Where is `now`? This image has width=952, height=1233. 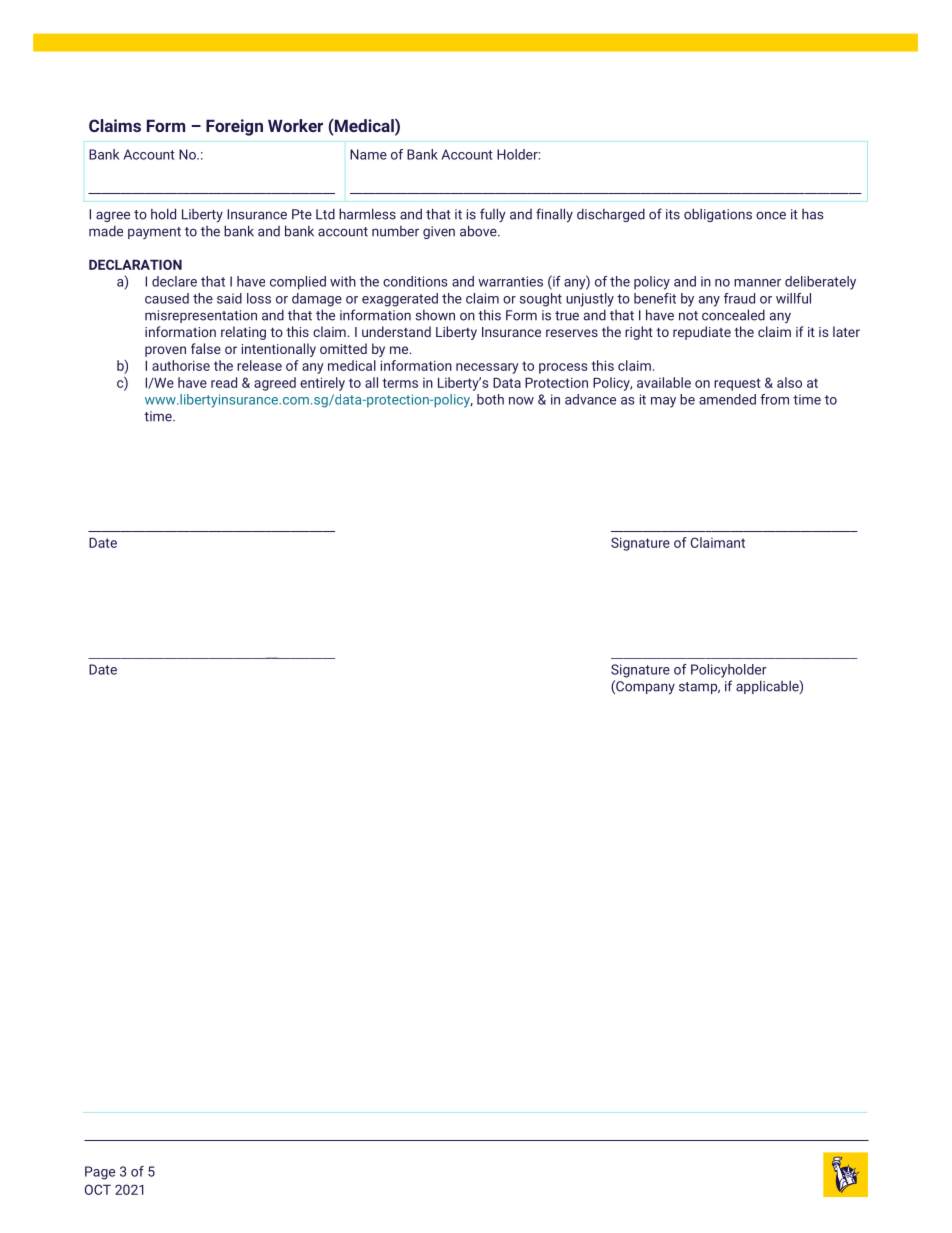 now is located at coordinates (521, 401).
